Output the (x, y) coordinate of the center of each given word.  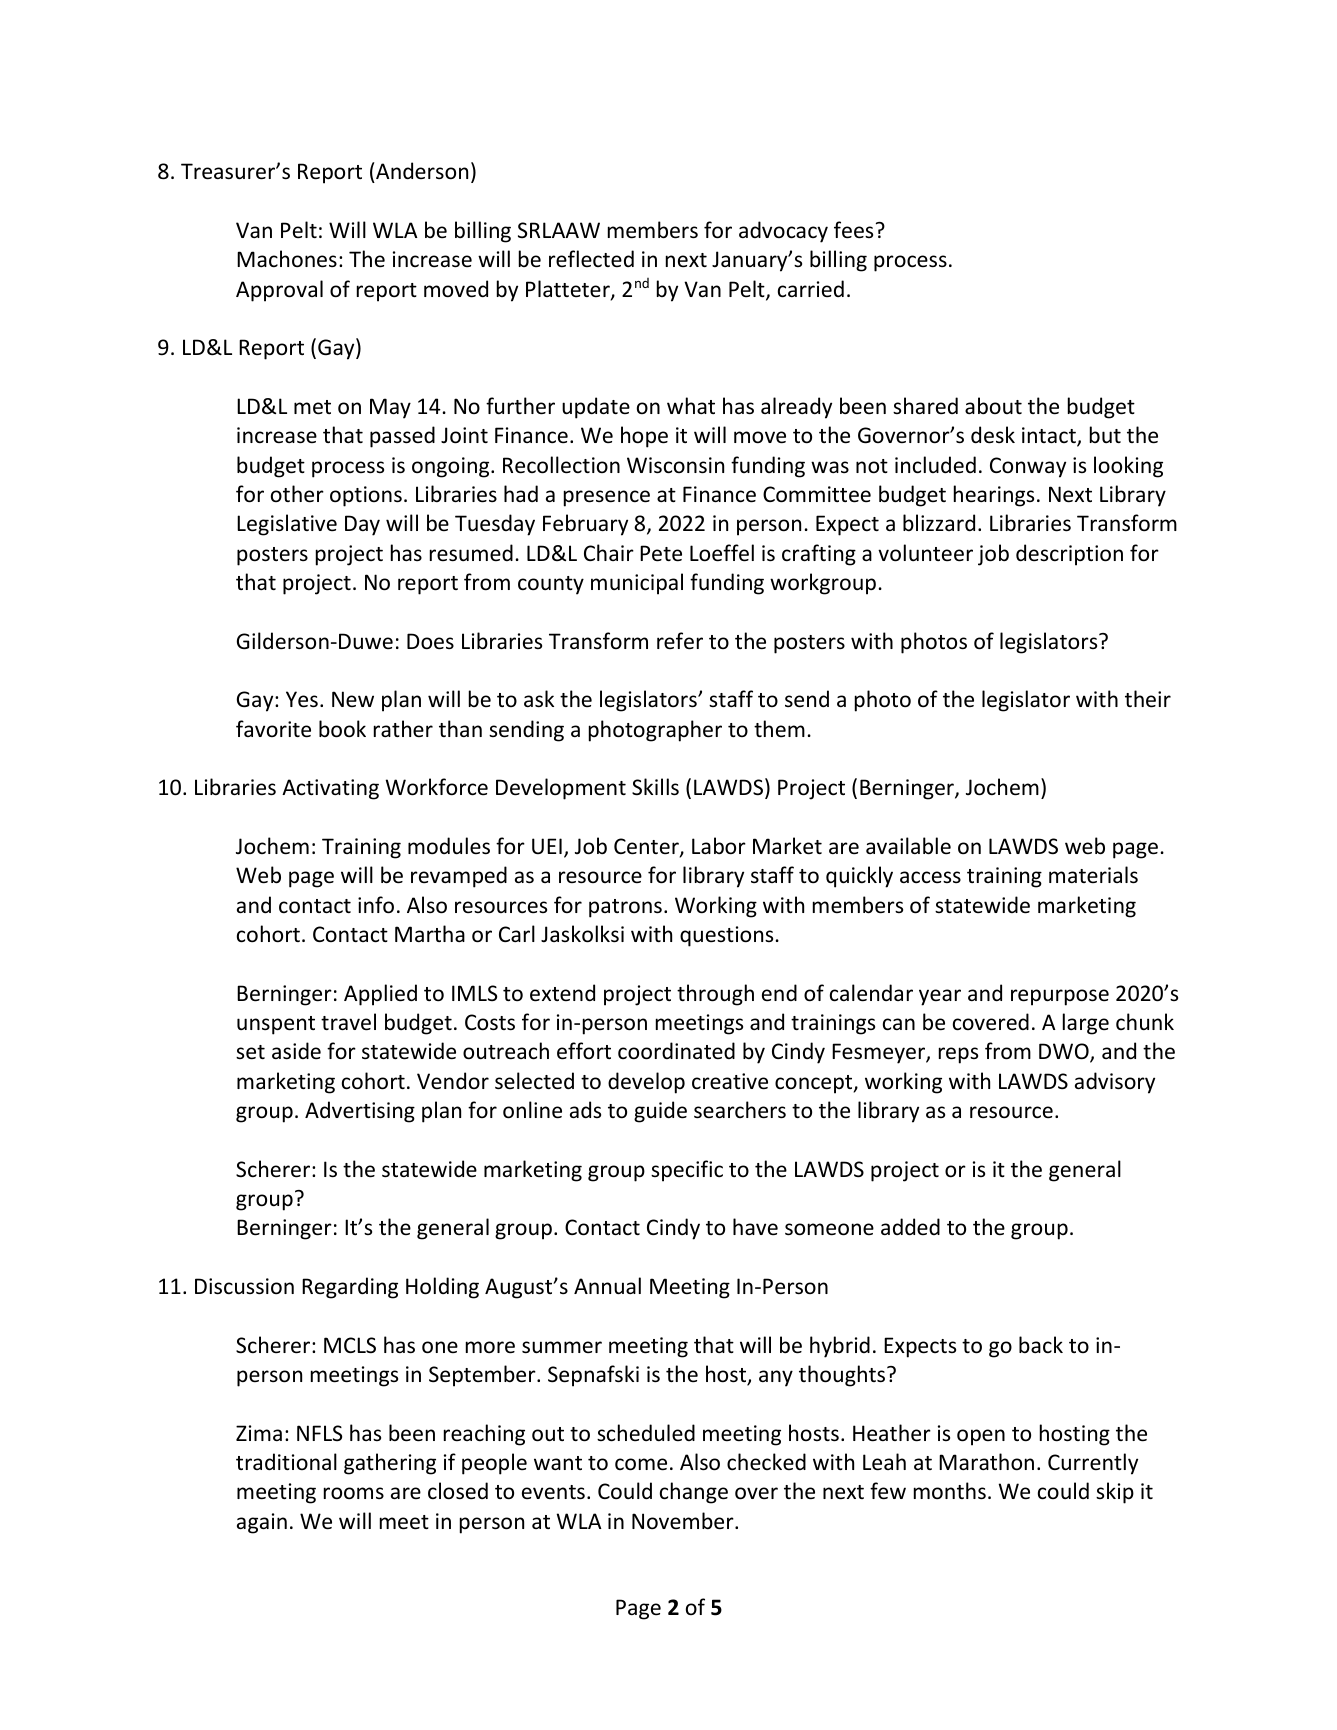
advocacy (783, 232)
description (1069, 555)
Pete (661, 553)
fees (853, 230)
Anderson (422, 171)
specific (687, 1171)
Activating (330, 789)
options (366, 496)
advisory (1115, 1083)
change (694, 1493)
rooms (354, 1493)
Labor (719, 846)
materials (1093, 875)
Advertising (360, 1112)
